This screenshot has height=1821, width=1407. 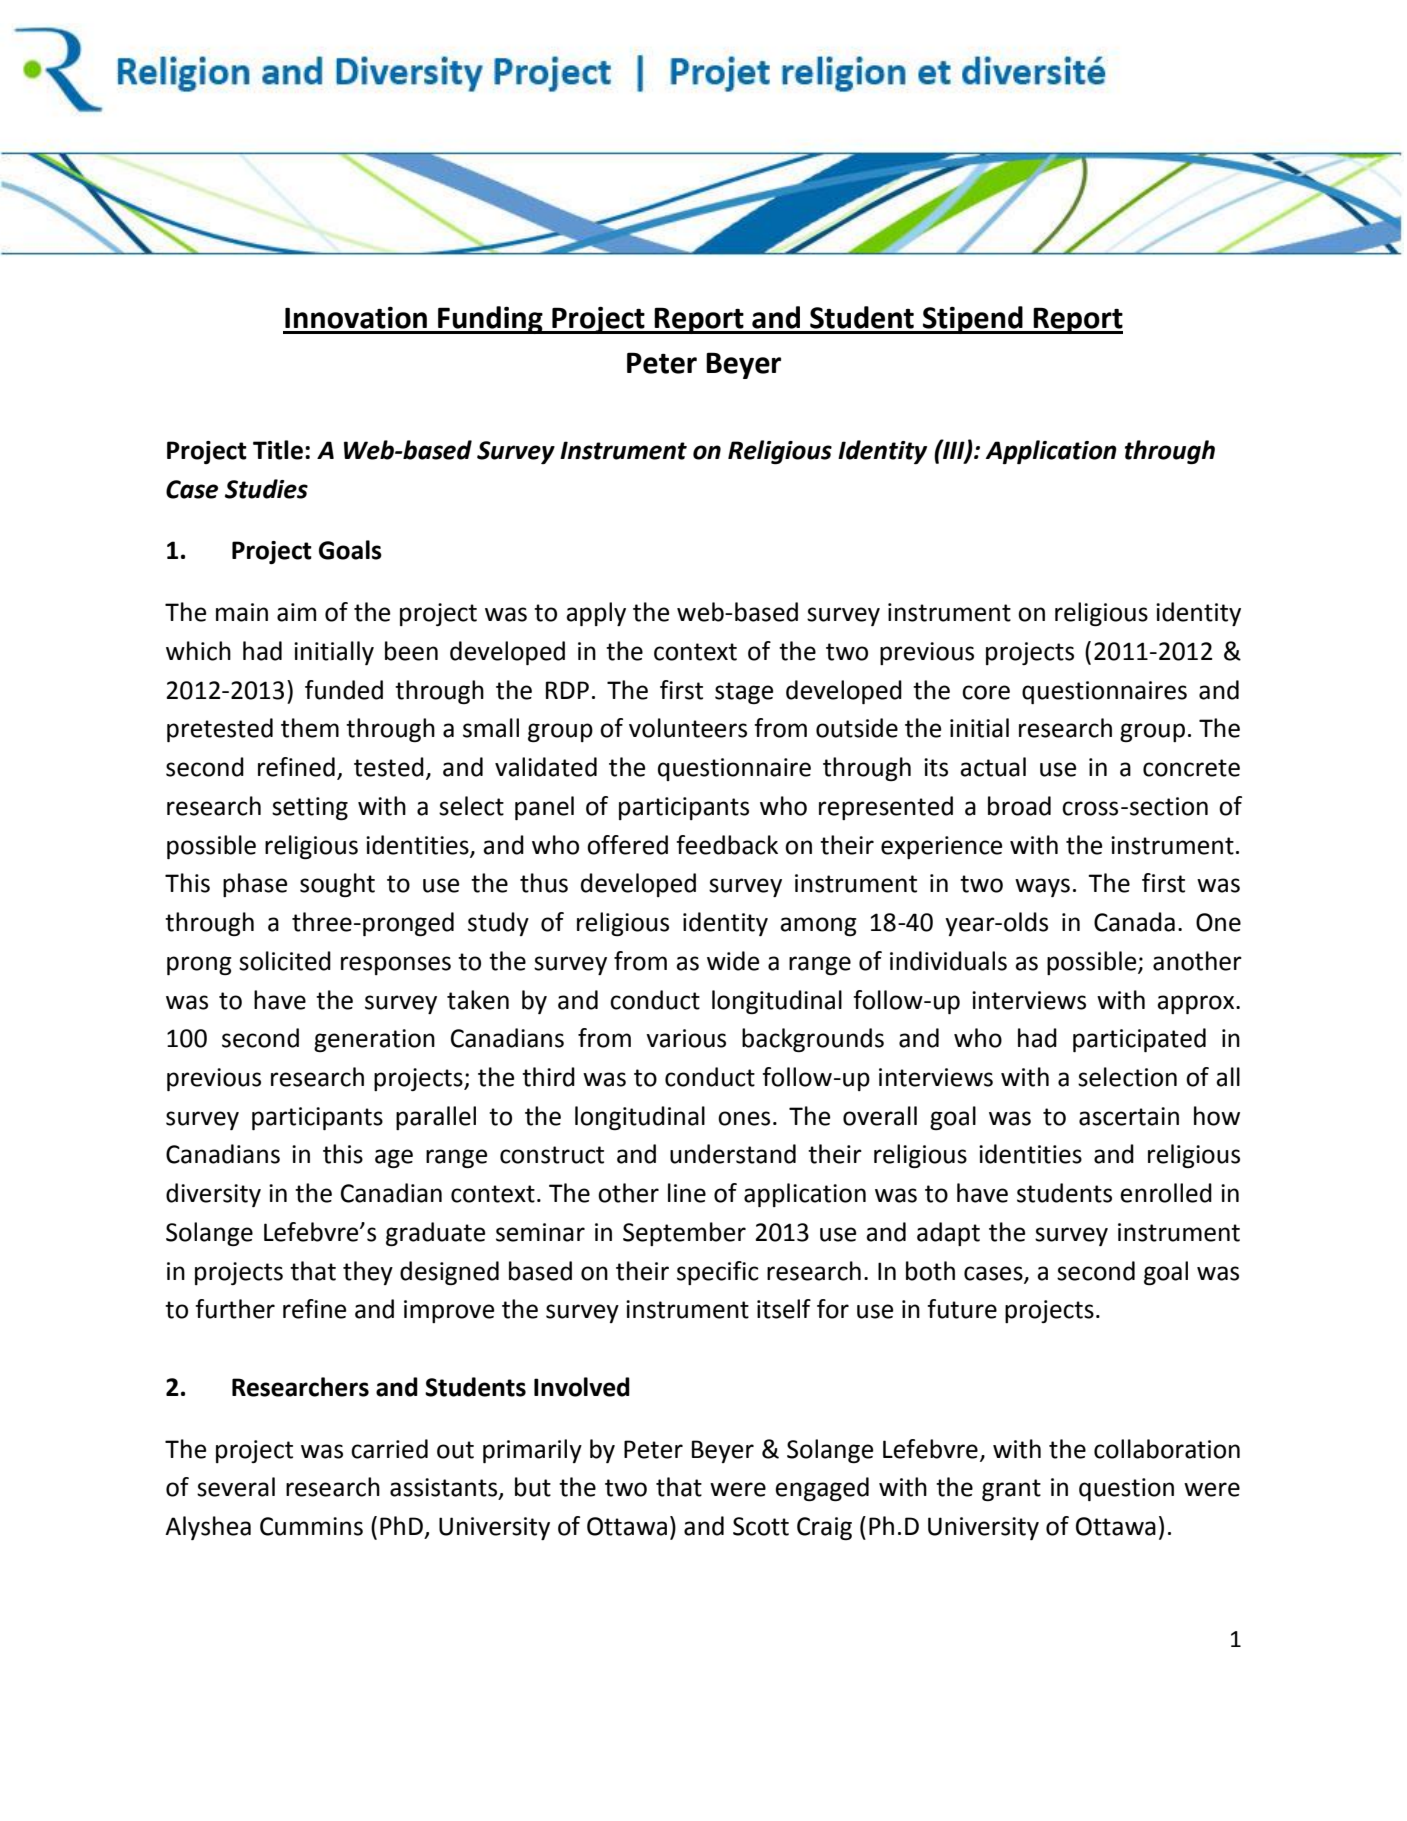 What do you see at coordinates (1166, 1193) in the screenshot?
I see `enrolled` at bounding box center [1166, 1193].
